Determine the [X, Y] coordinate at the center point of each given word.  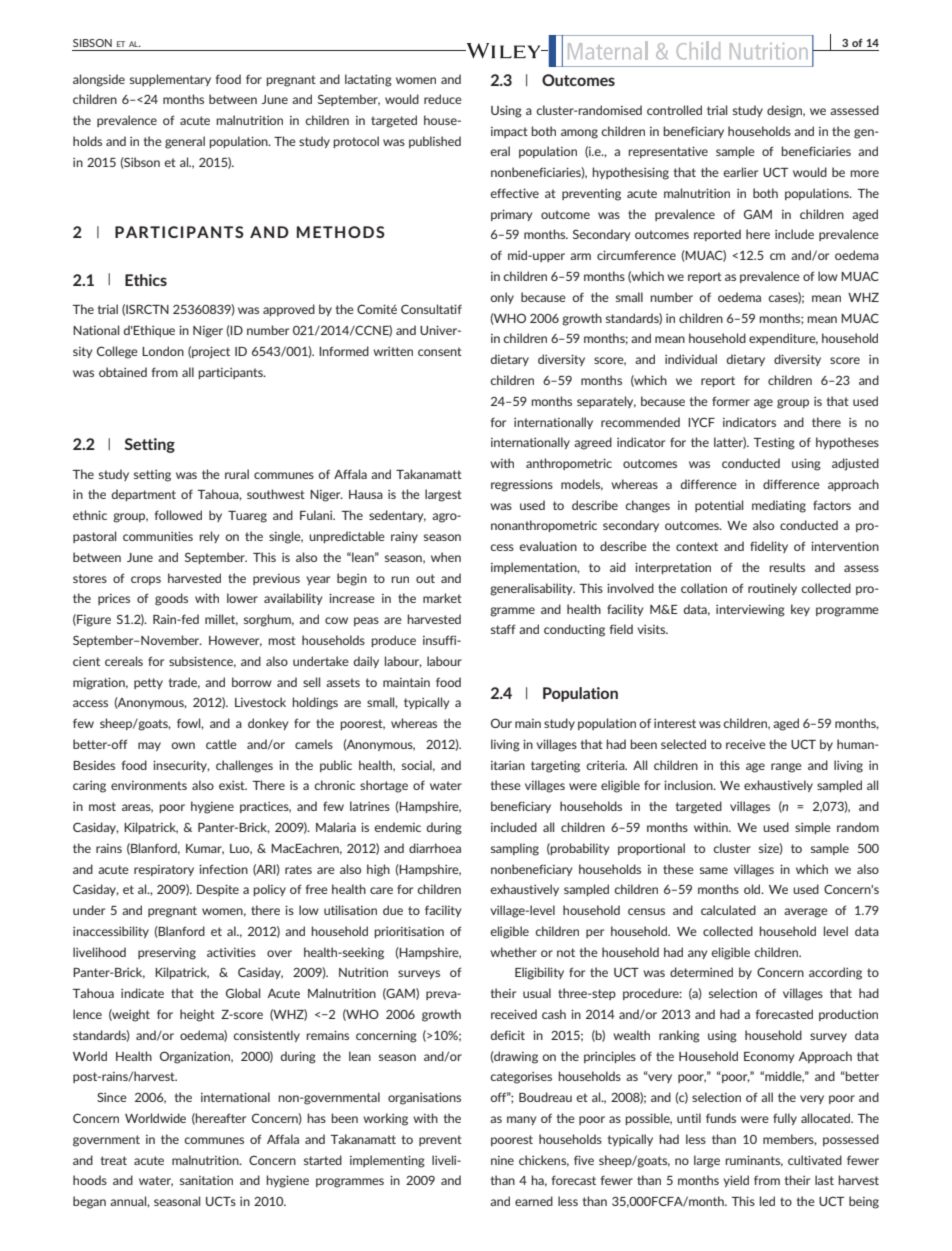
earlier [740, 172]
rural [237, 474]
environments [149, 785]
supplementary [170, 80]
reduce [443, 99]
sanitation [206, 1180]
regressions [522, 485]
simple [813, 828]
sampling [515, 849]
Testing [774, 443]
